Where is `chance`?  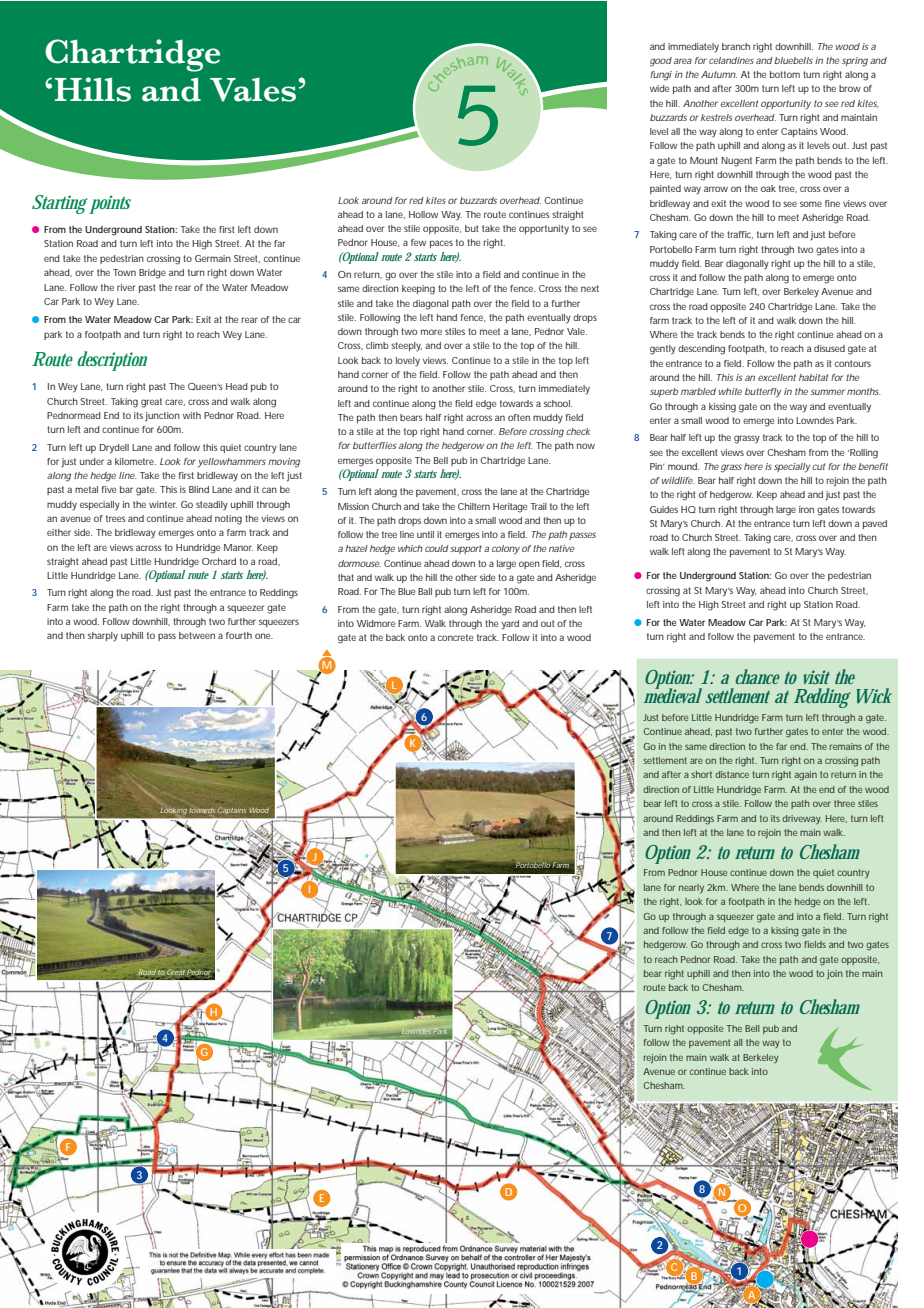 chance is located at coordinates (758, 676).
